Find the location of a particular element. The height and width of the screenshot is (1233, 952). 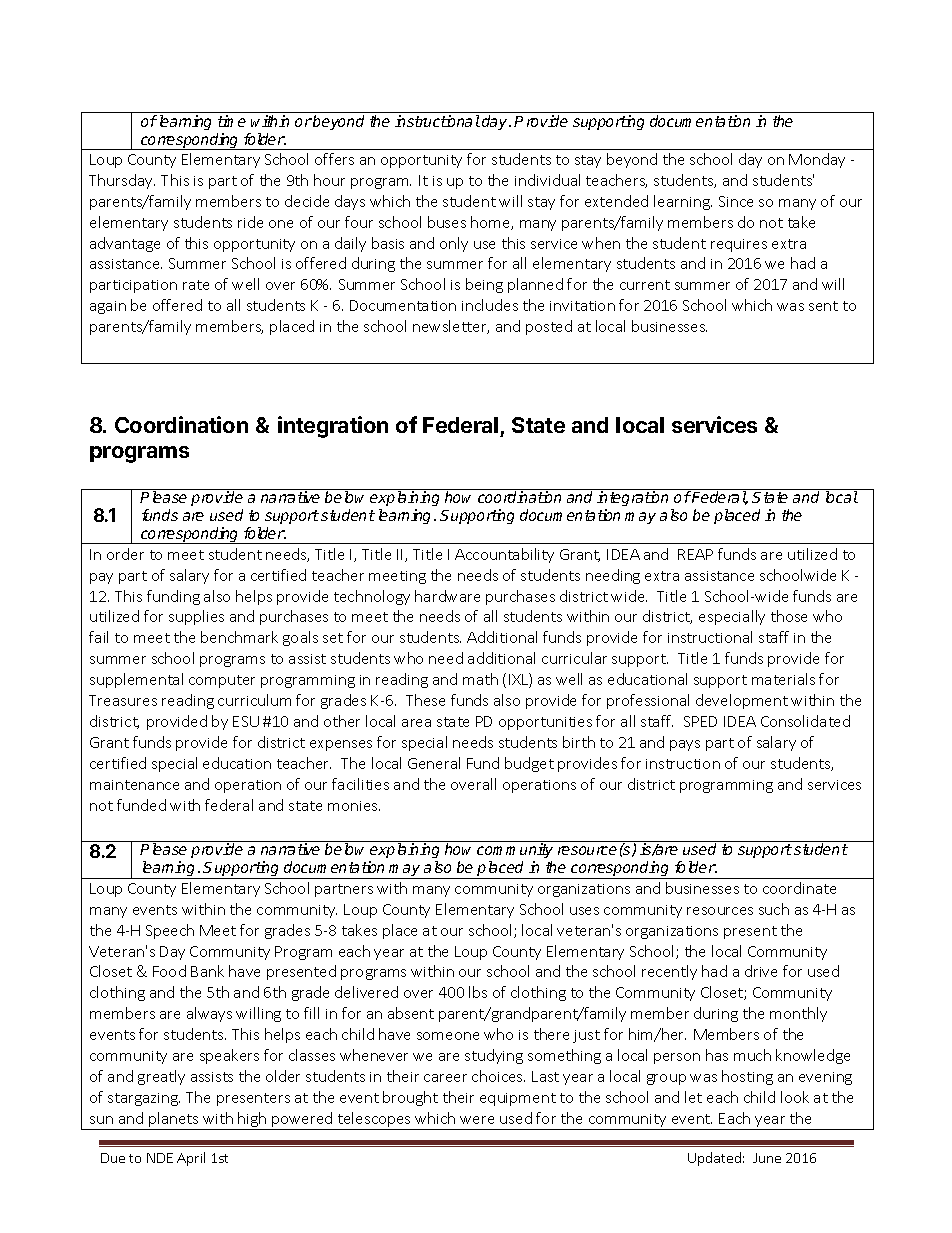

time is located at coordinates (232, 121).
